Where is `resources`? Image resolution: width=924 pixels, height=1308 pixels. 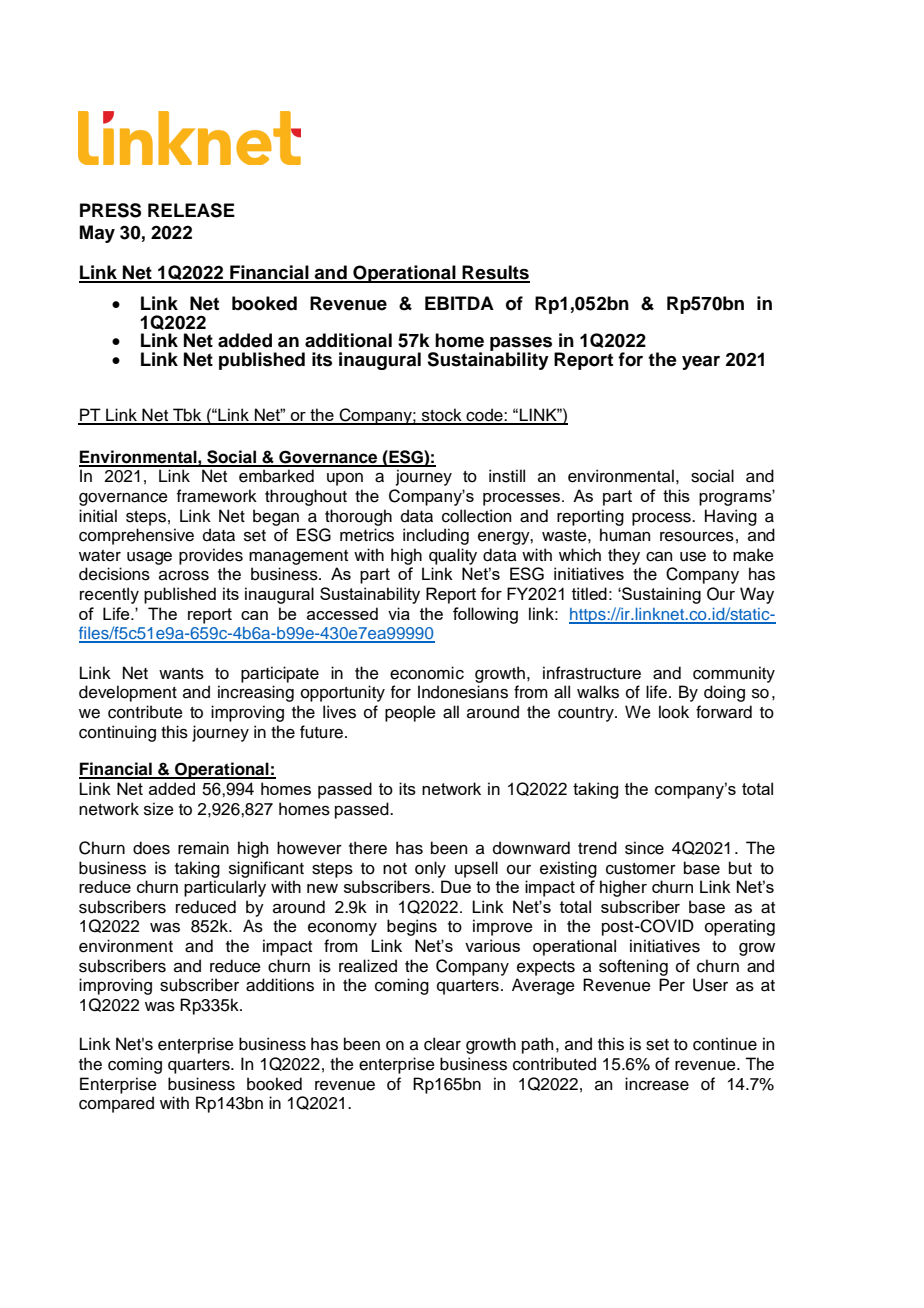
resources is located at coordinates (697, 537).
